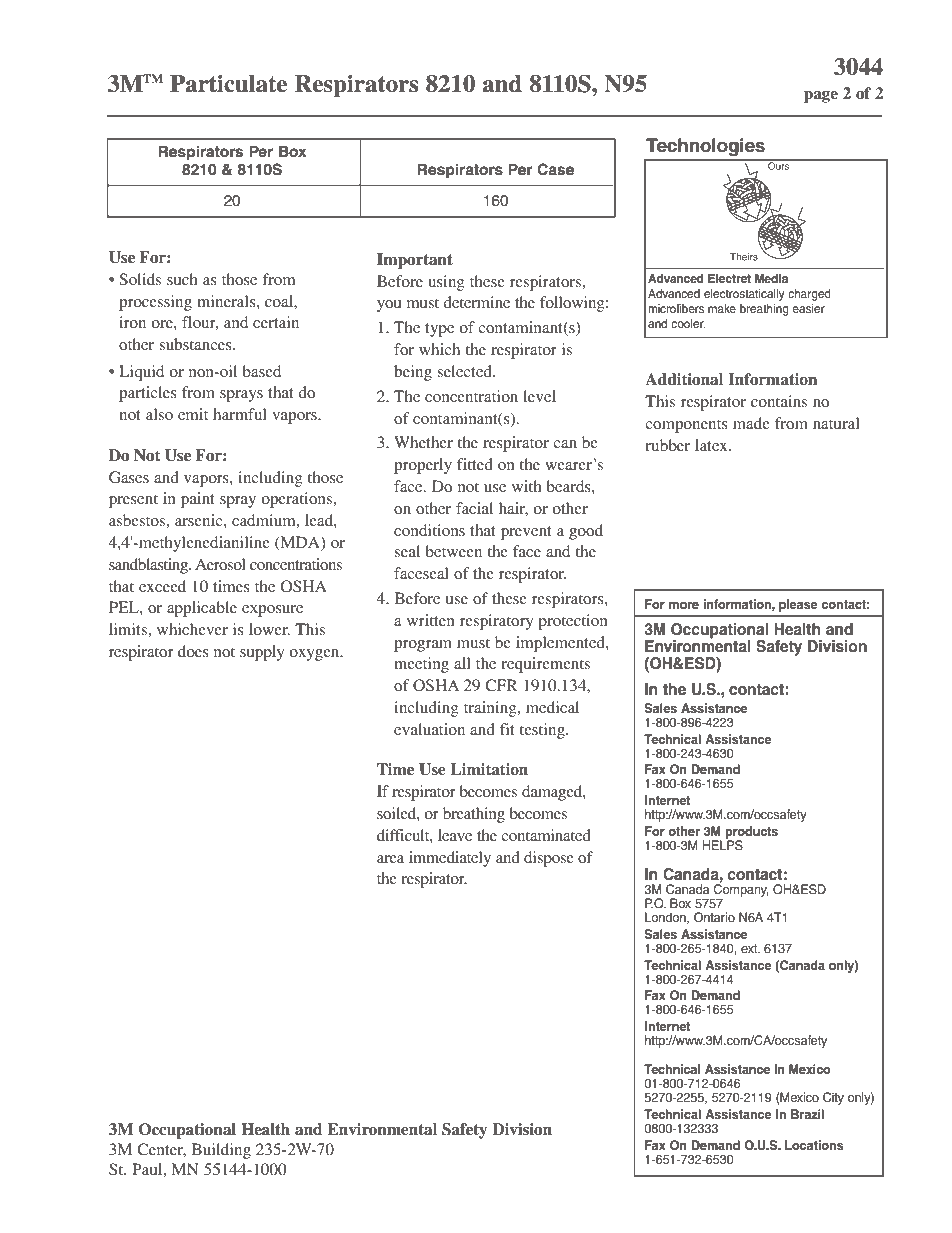  Describe the element at coordinates (221, 1151) in the document. I see `Building` at that location.
